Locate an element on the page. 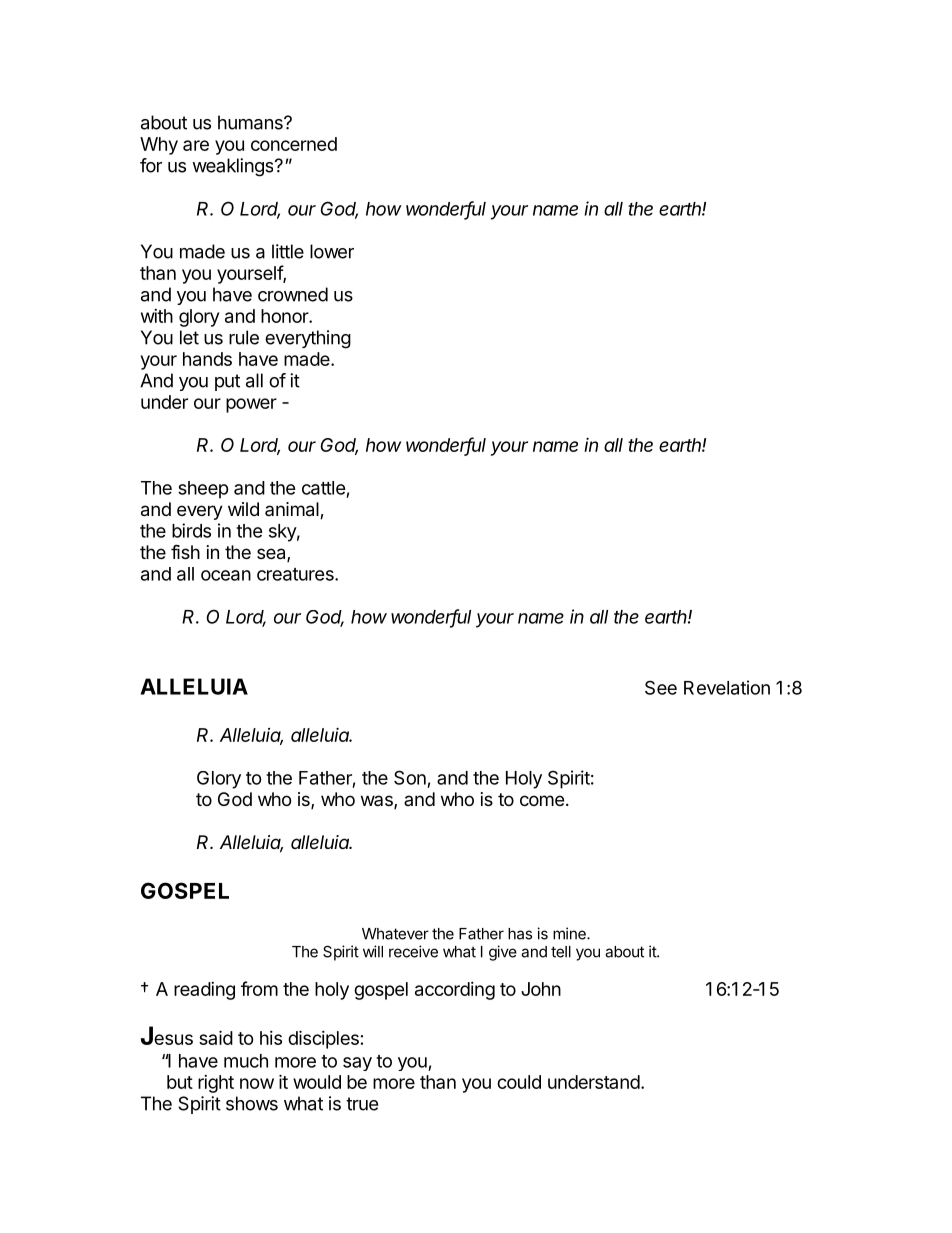  creatures is located at coordinates (296, 574).
